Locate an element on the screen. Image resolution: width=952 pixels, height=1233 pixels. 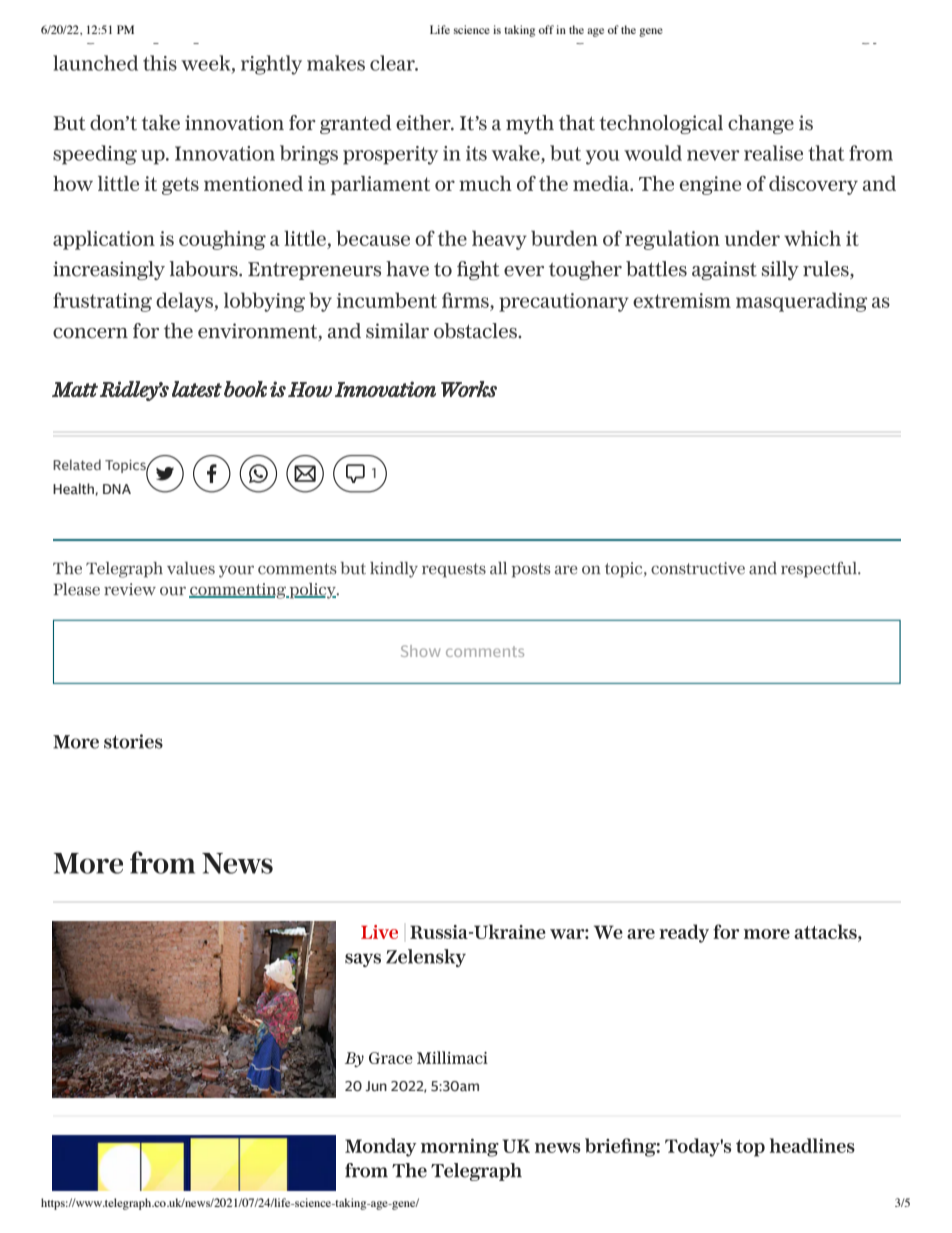
requests is located at coordinates (454, 570).
